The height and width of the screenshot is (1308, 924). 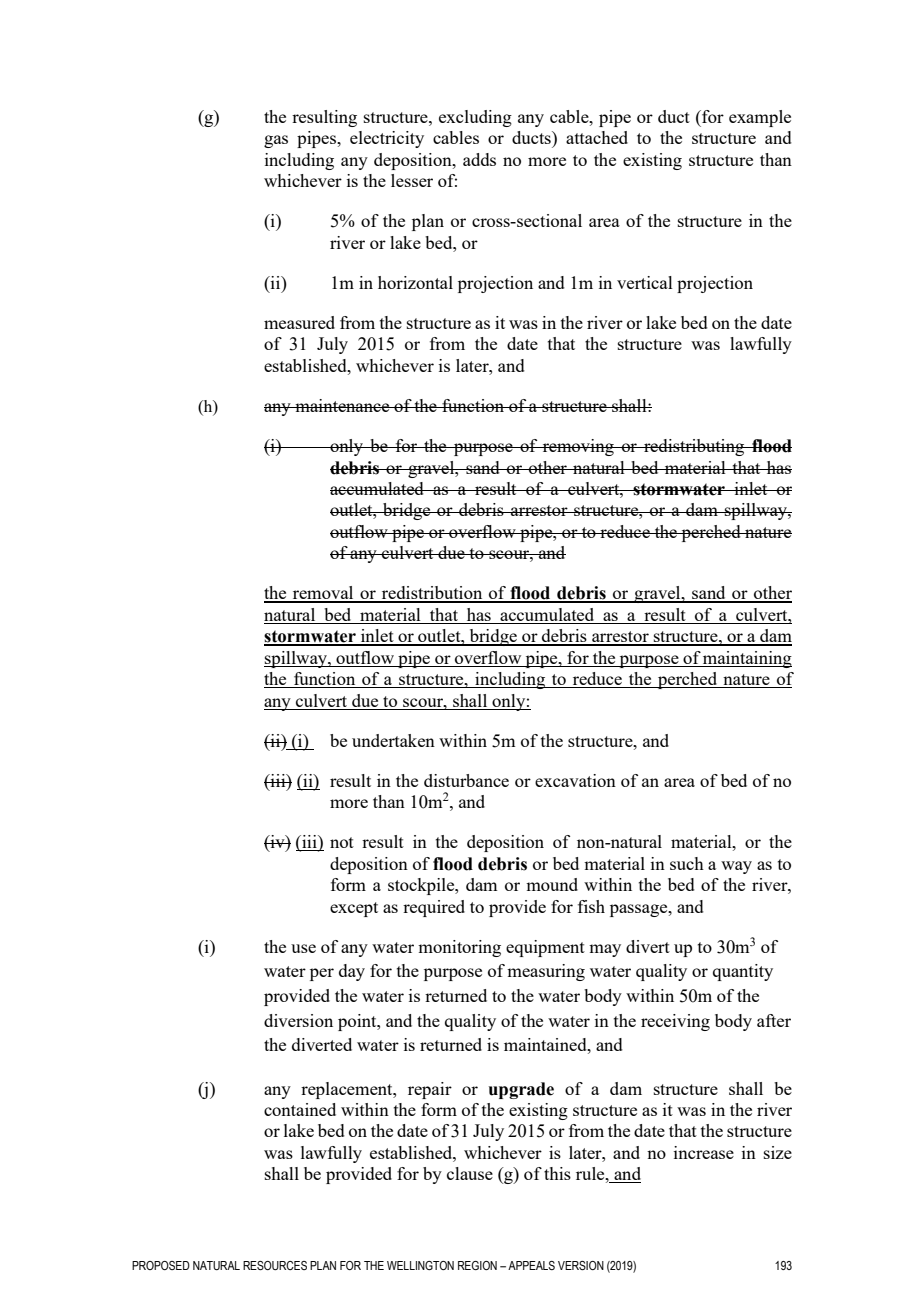 I want to click on gas, so click(x=276, y=141).
